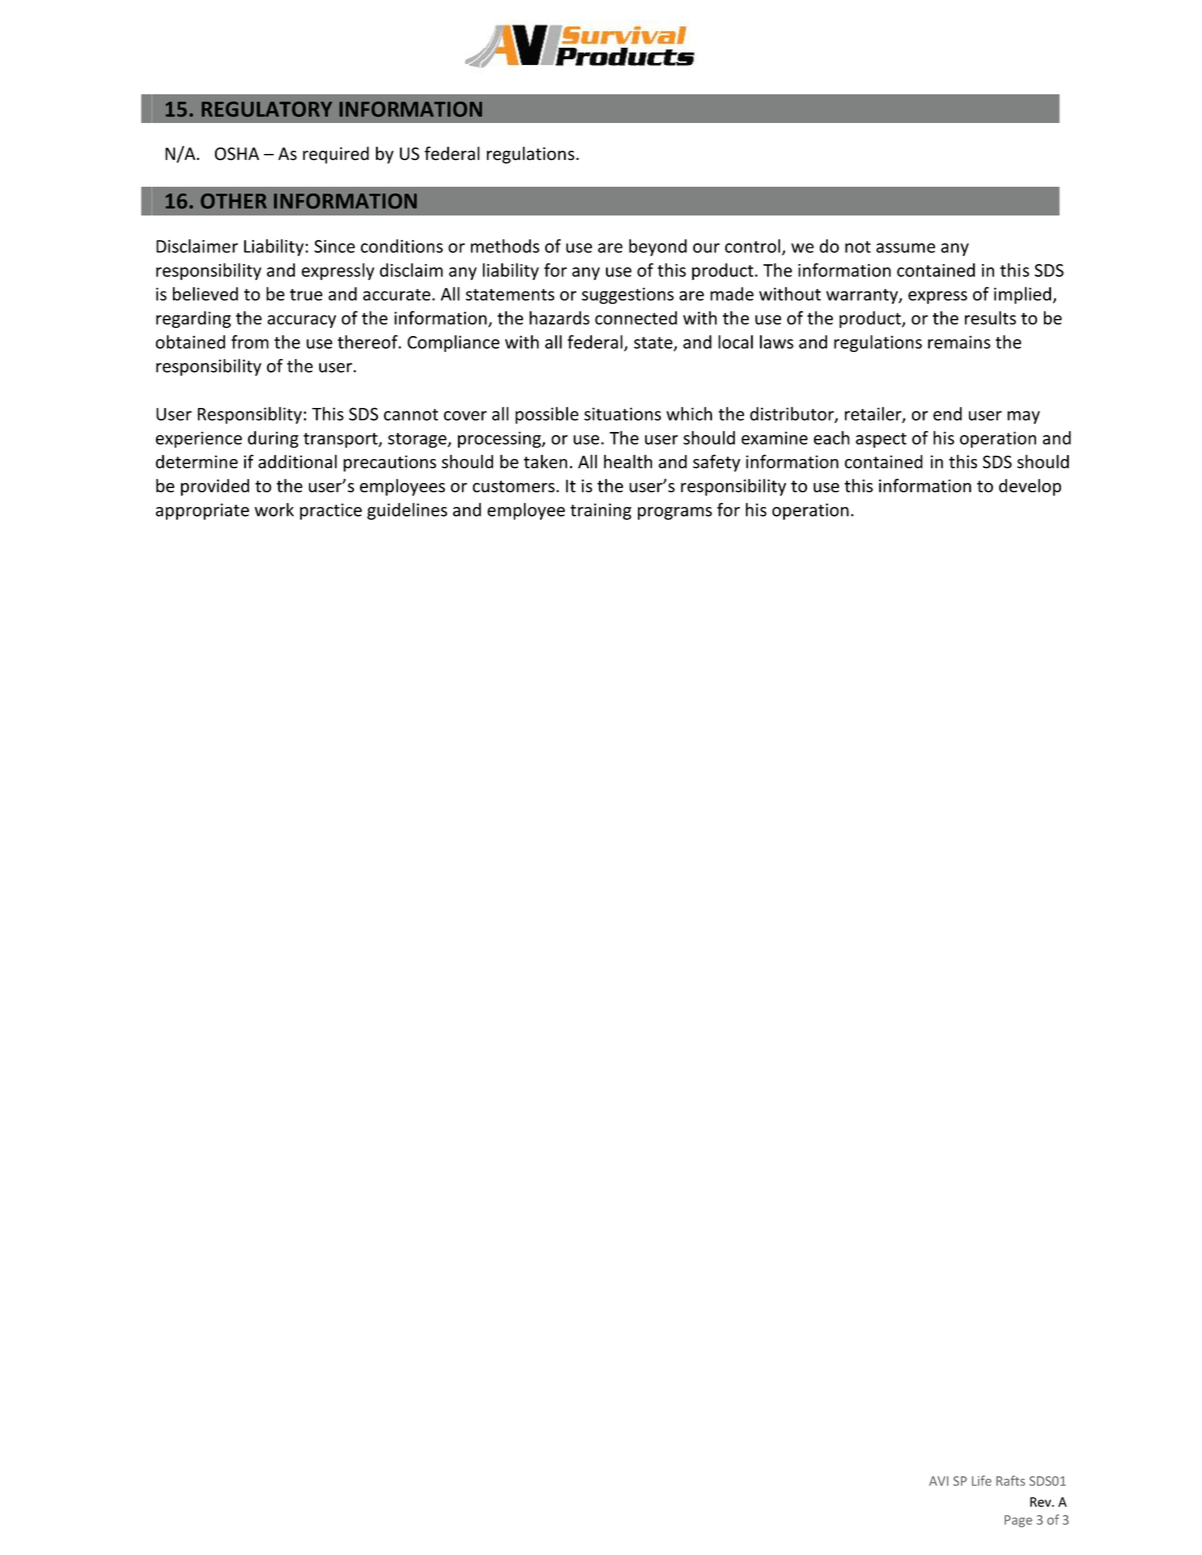  Describe the element at coordinates (331, 511) in the screenshot. I see `practice` at that location.
